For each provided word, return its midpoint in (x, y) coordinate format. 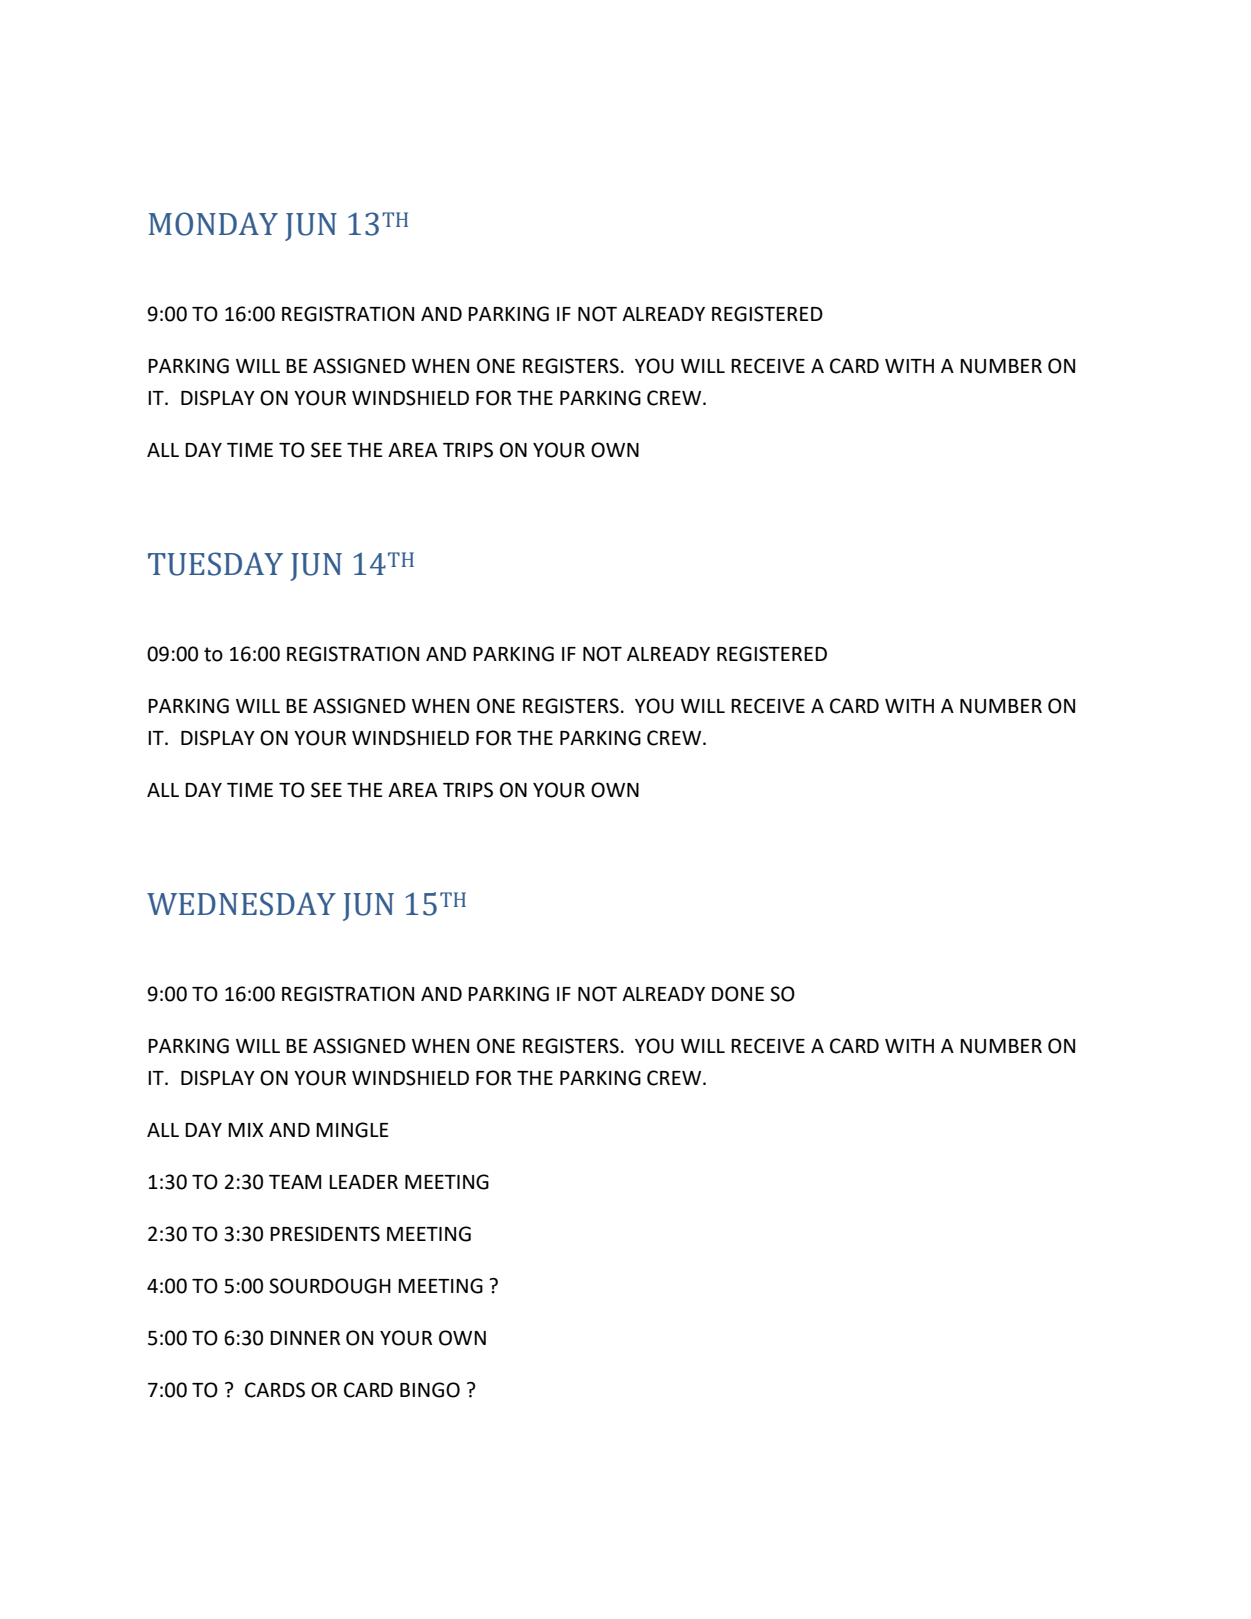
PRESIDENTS (325, 1234)
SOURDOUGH (330, 1286)
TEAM (295, 1182)
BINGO (430, 1390)
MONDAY (213, 224)
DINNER (305, 1338)
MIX (245, 1130)
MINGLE (352, 1130)
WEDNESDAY (241, 904)
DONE (738, 994)
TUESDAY (215, 564)
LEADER (363, 1182)
